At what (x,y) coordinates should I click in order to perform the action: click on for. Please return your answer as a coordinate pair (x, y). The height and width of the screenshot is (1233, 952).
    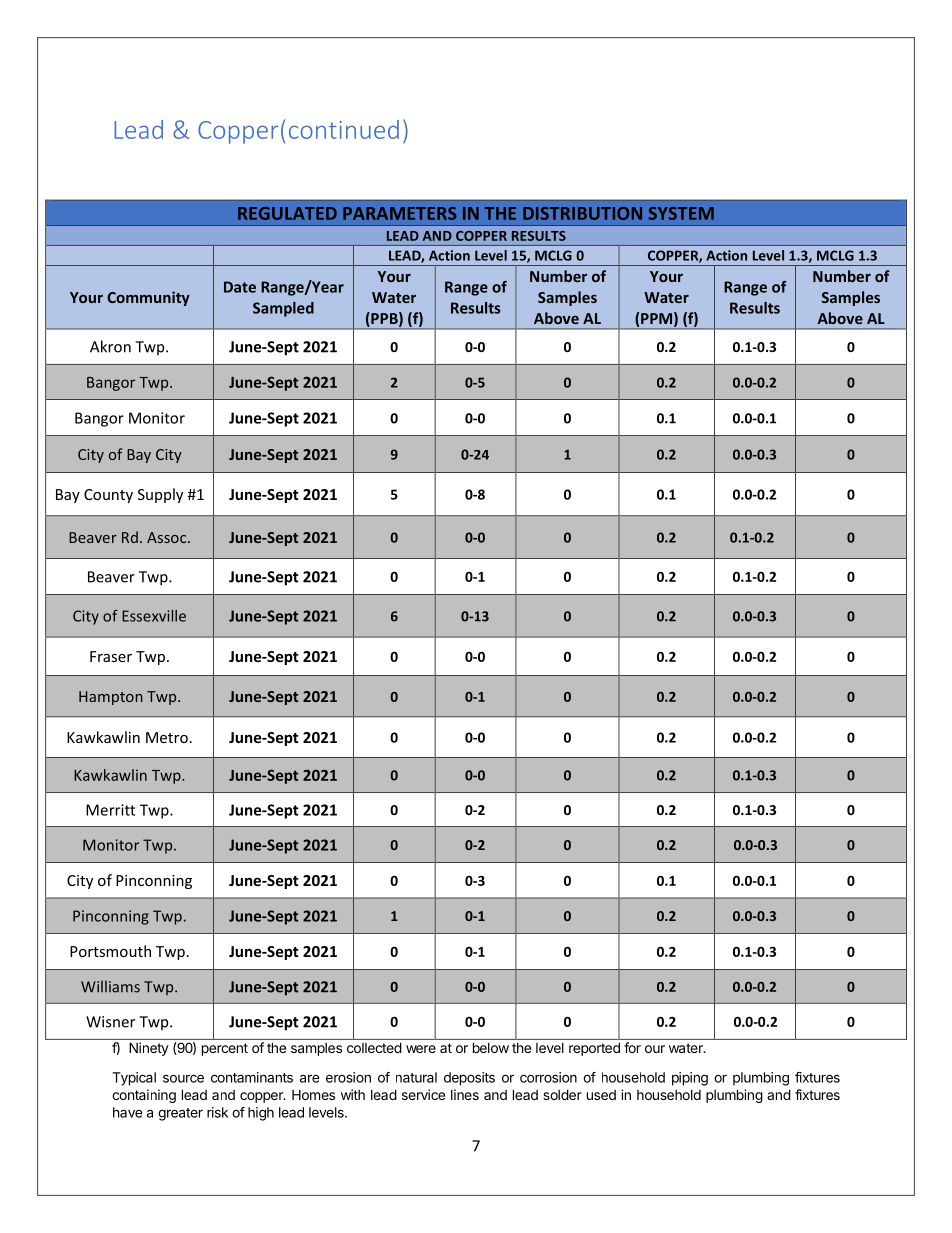
    Looking at the image, I should click on (632, 1047).
